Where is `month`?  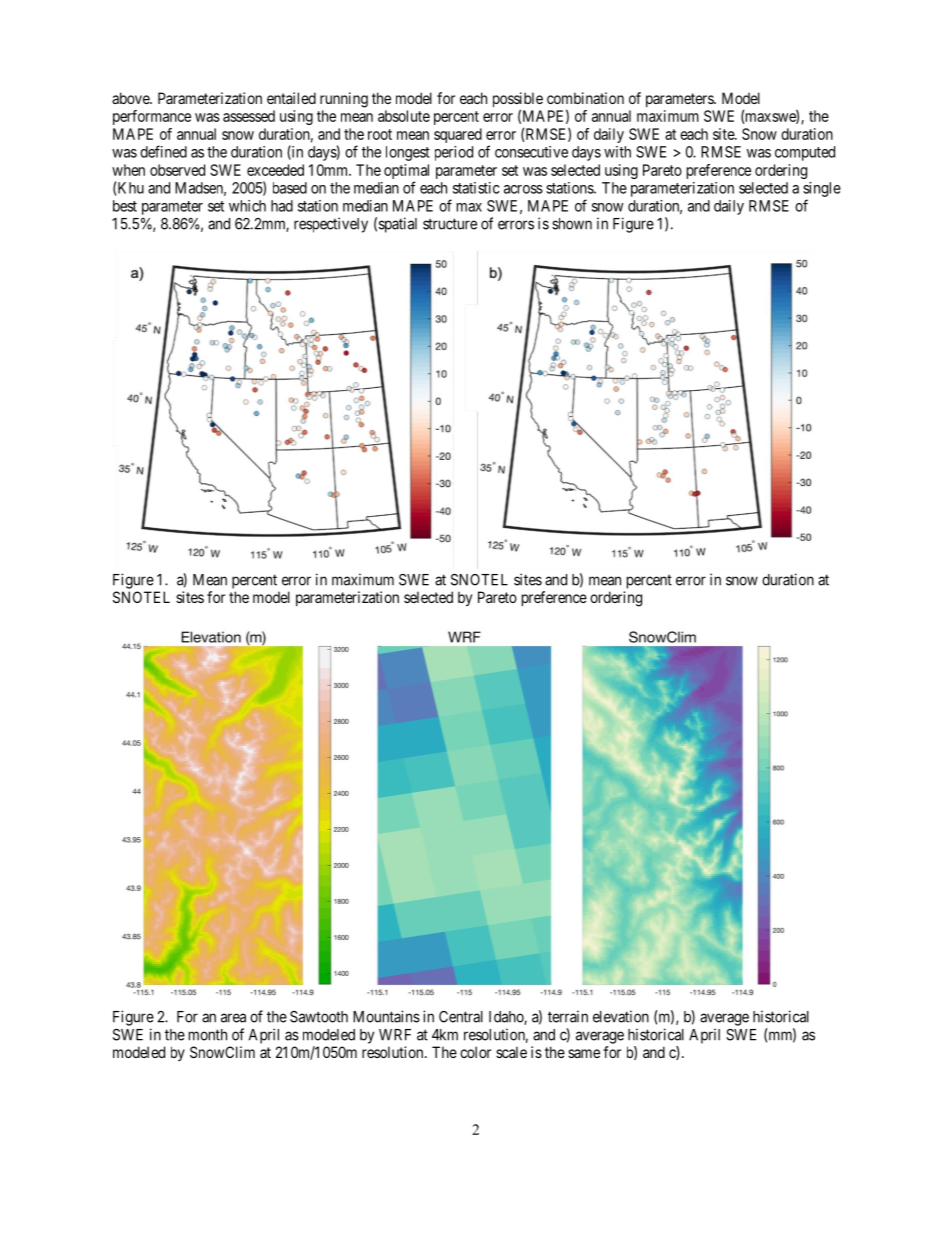 month is located at coordinates (208, 1035).
